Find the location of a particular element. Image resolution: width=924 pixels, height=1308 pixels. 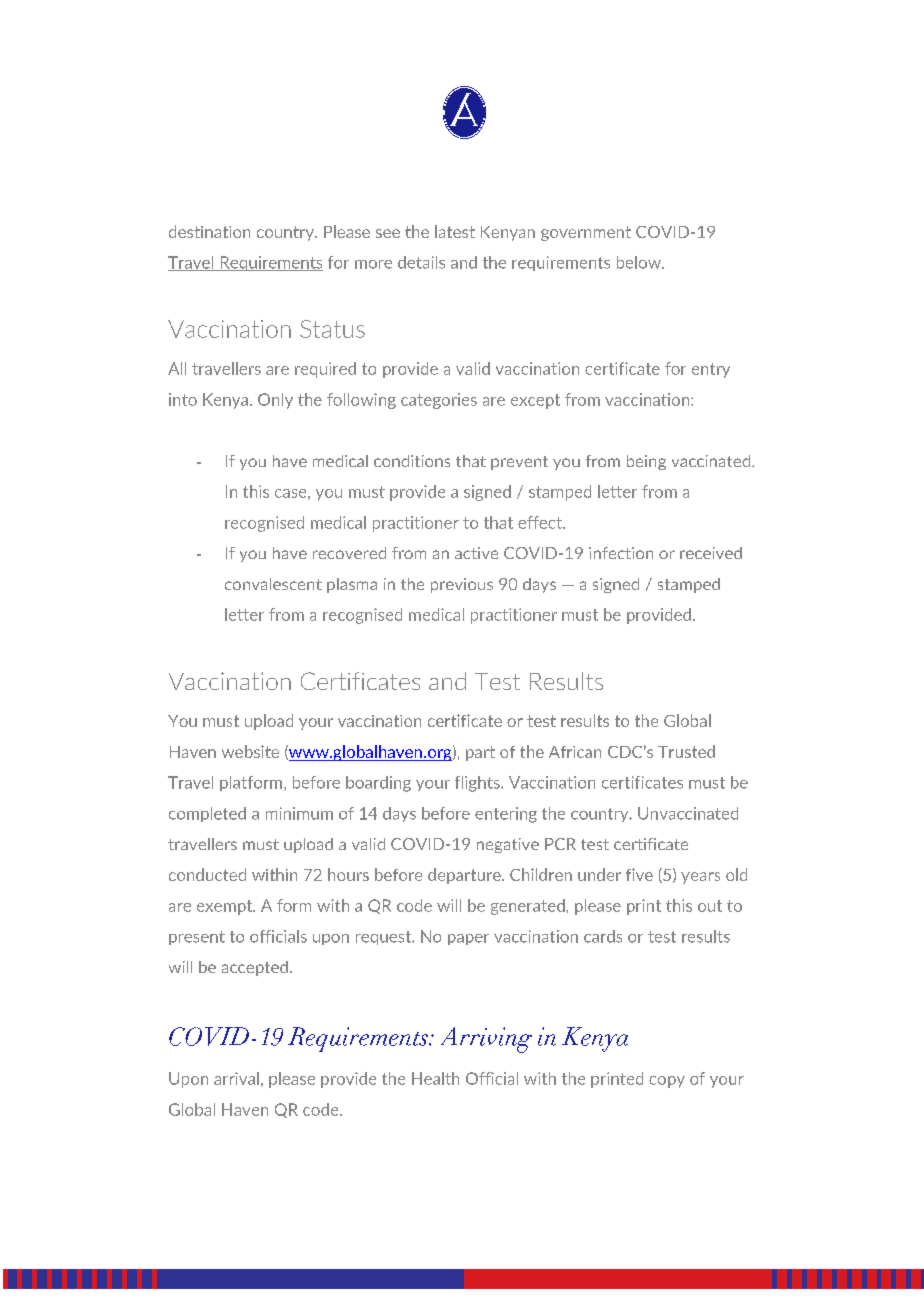

negative is located at coordinates (508, 845).
